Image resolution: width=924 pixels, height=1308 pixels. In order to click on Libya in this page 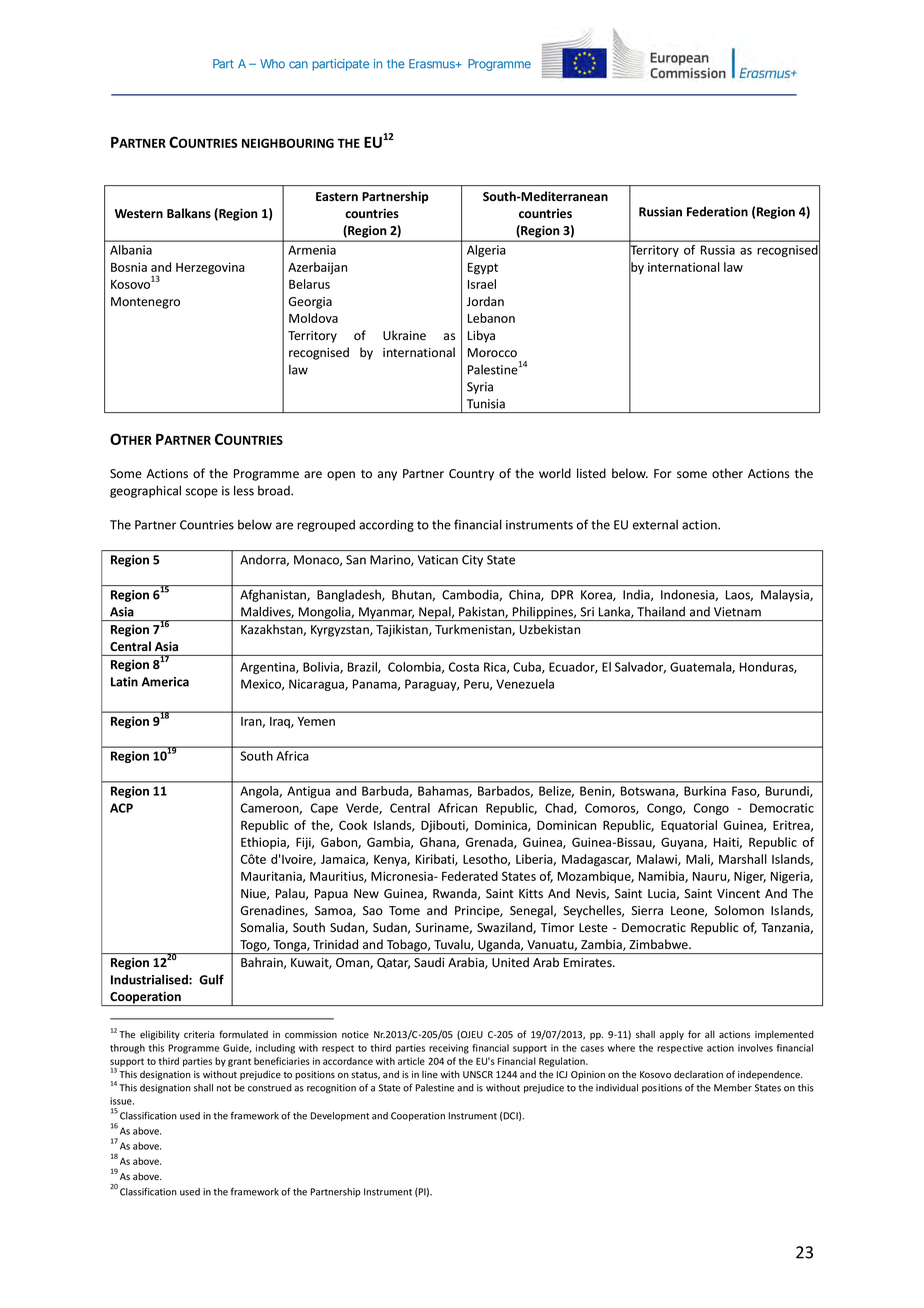, I will do `click(481, 336)`.
